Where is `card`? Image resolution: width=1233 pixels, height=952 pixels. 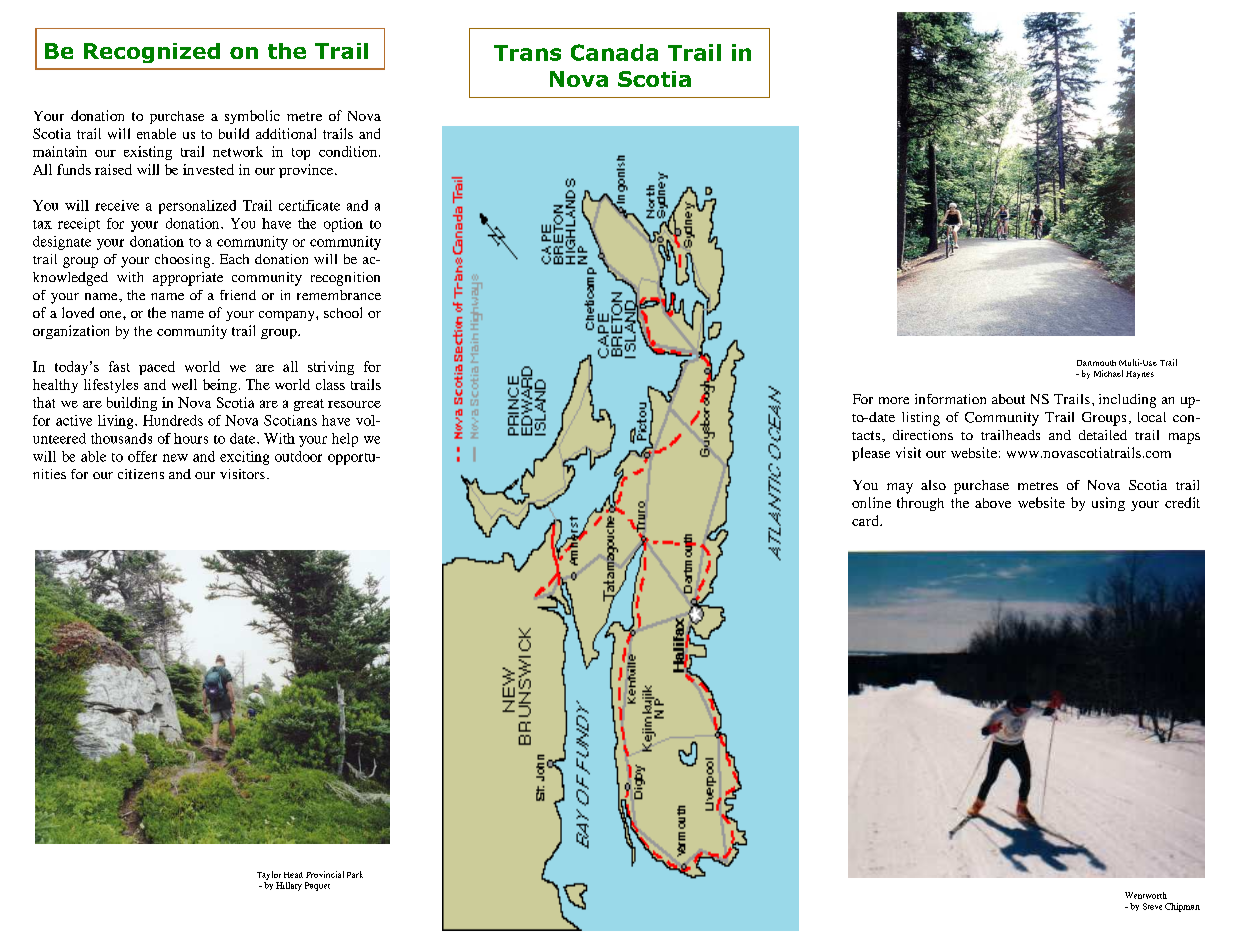 card is located at coordinates (867, 520).
